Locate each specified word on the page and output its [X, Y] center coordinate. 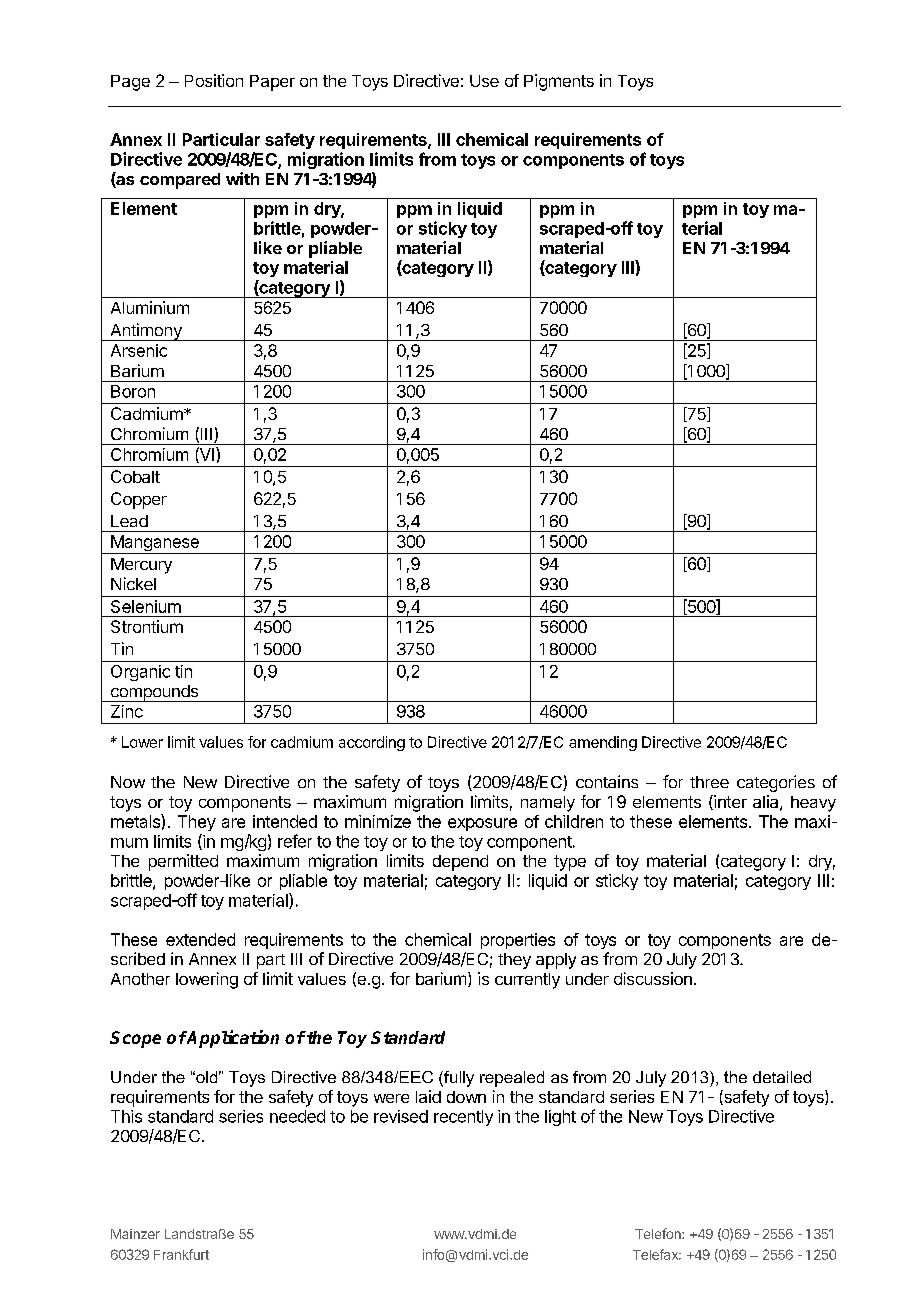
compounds [154, 693]
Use [484, 81]
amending [603, 743]
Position [214, 80]
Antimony [146, 332]
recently [463, 1118]
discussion [653, 978]
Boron [133, 391]
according [372, 743]
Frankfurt [181, 1254]
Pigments [559, 82]
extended [200, 939]
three [709, 782]
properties [518, 941]
